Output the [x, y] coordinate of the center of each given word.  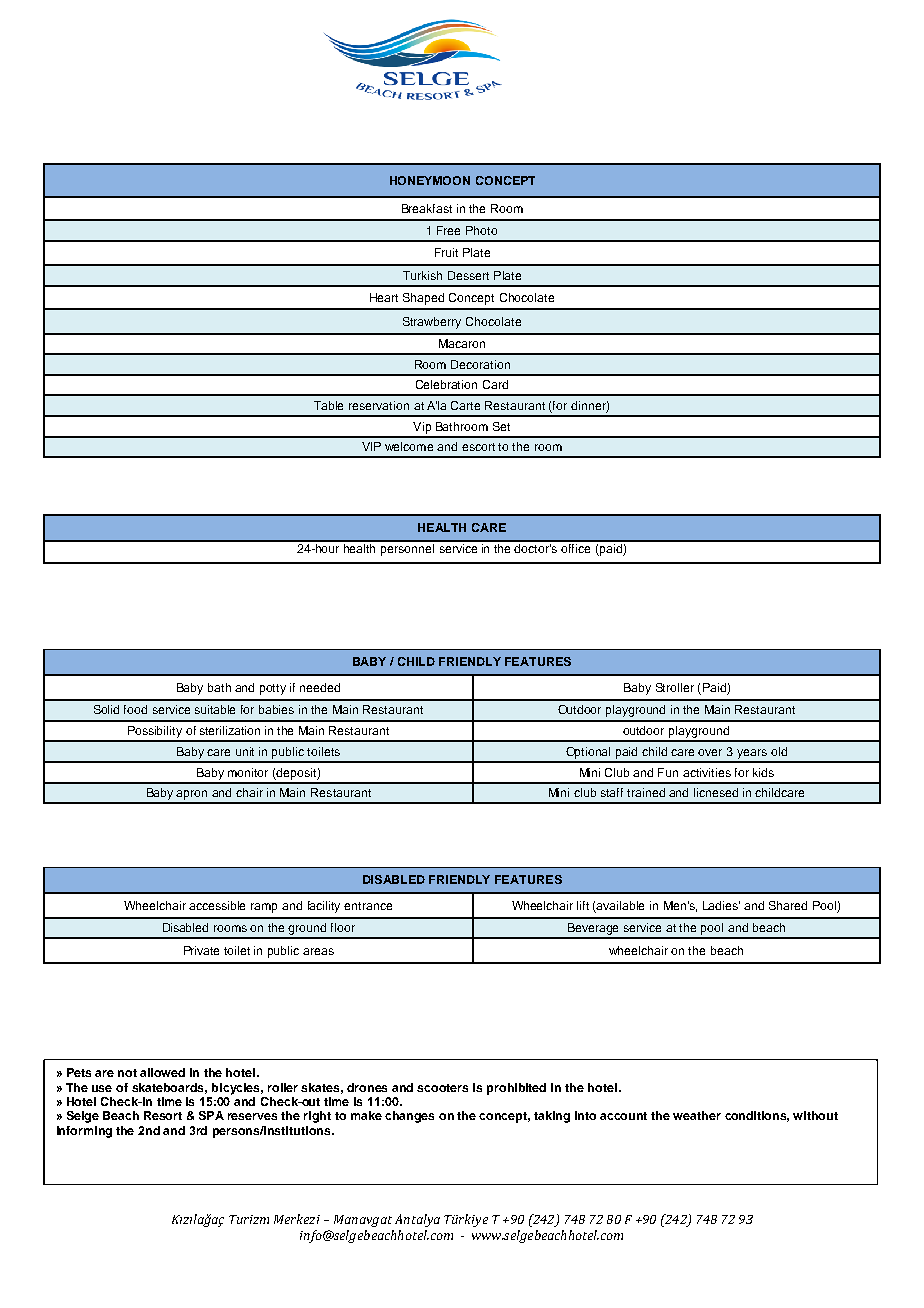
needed [320, 687]
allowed [162, 1072]
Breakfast [427, 208]
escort [478, 447]
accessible [217, 905]
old [779, 751]
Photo [481, 230]
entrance [368, 906]
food [135, 709]
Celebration [446, 384]
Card [495, 384]
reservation [379, 405]
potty [273, 689]
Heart [384, 297]
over [710, 752]
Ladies [721, 905]
